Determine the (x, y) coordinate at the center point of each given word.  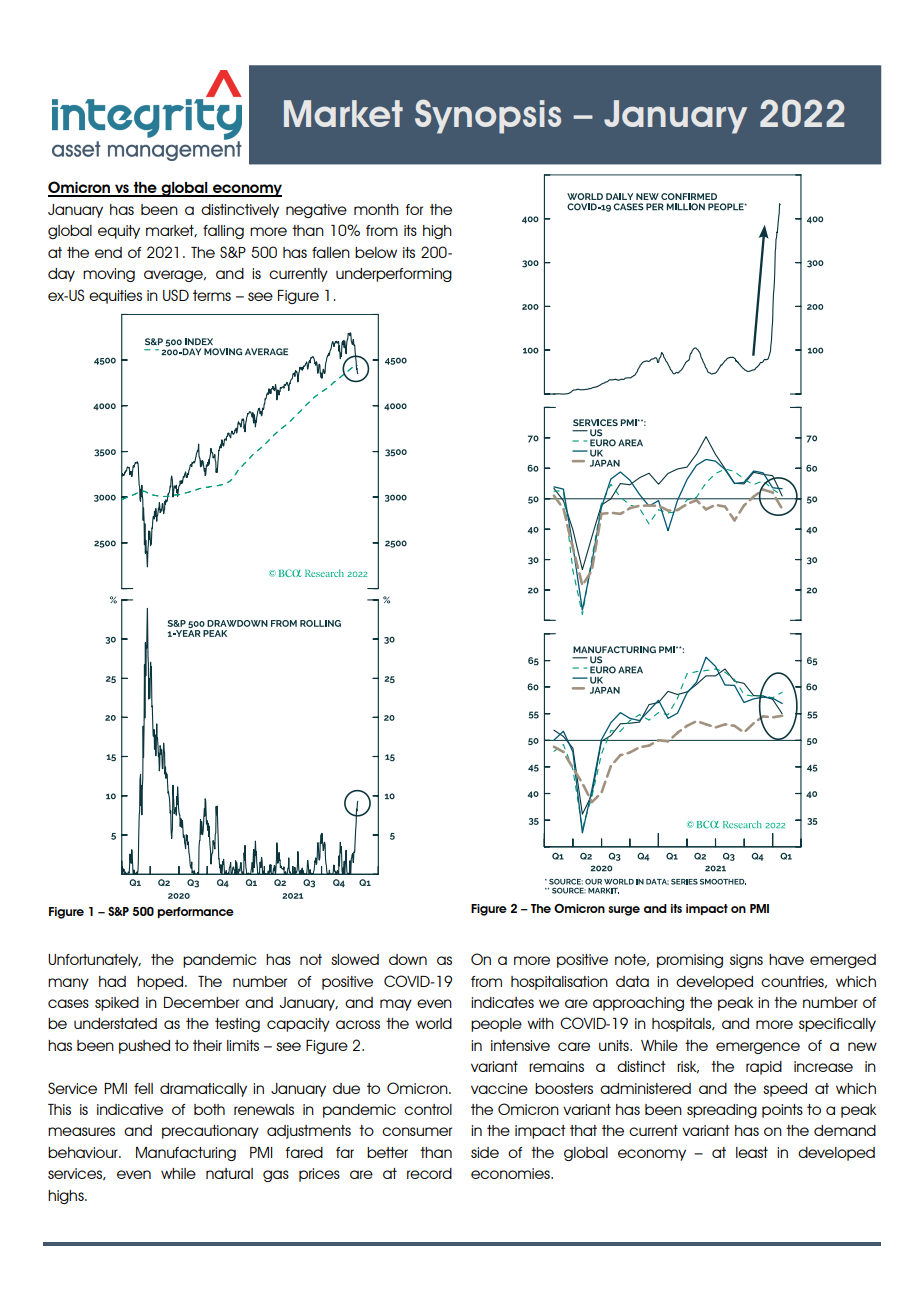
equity (119, 232)
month (376, 209)
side (485, 1152)
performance (195, 912)
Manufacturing (186, 1154)
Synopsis (488, 116)
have (786, 959)
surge (624, 911)
